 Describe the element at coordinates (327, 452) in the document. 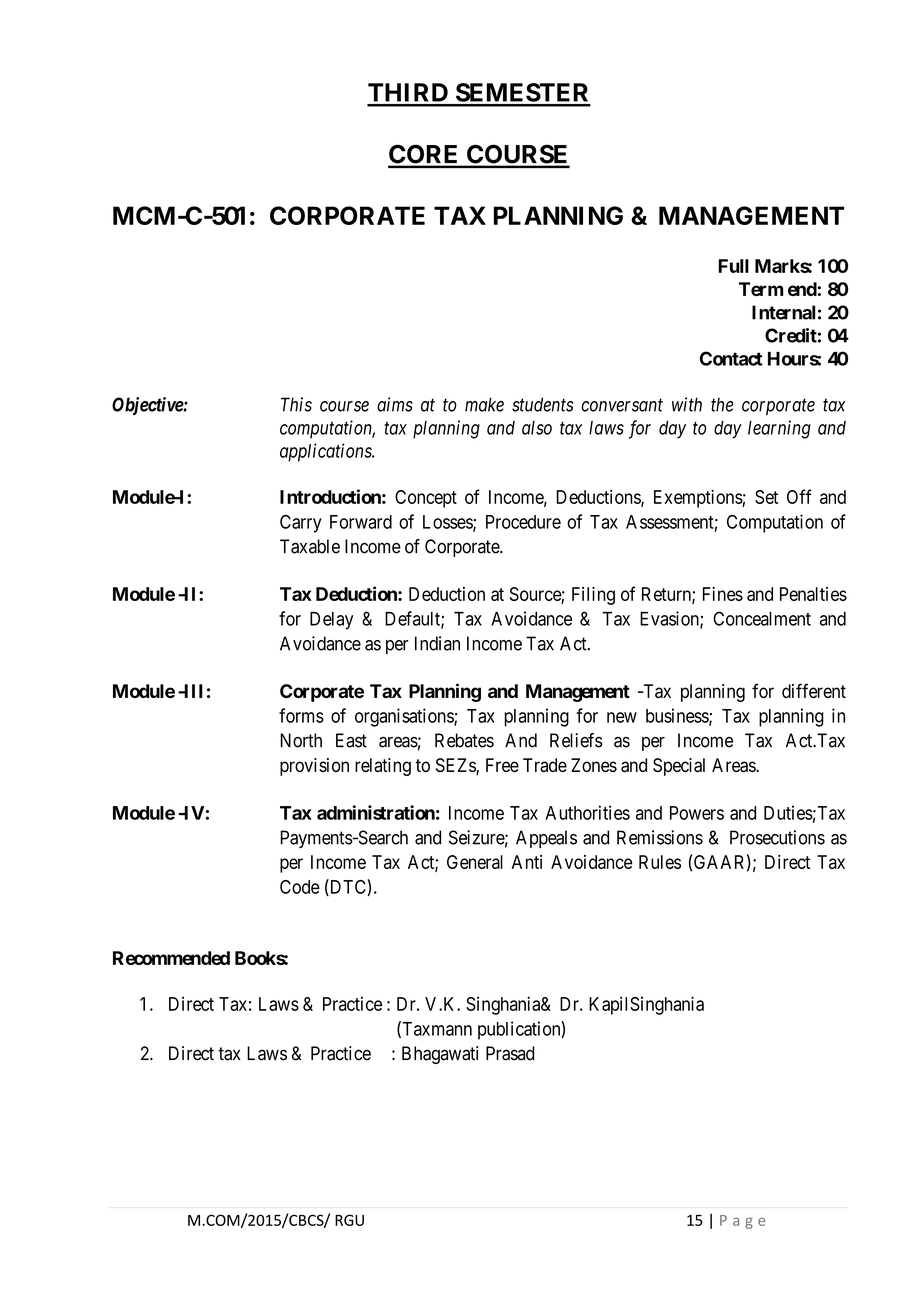

I see `applications` at that location.
